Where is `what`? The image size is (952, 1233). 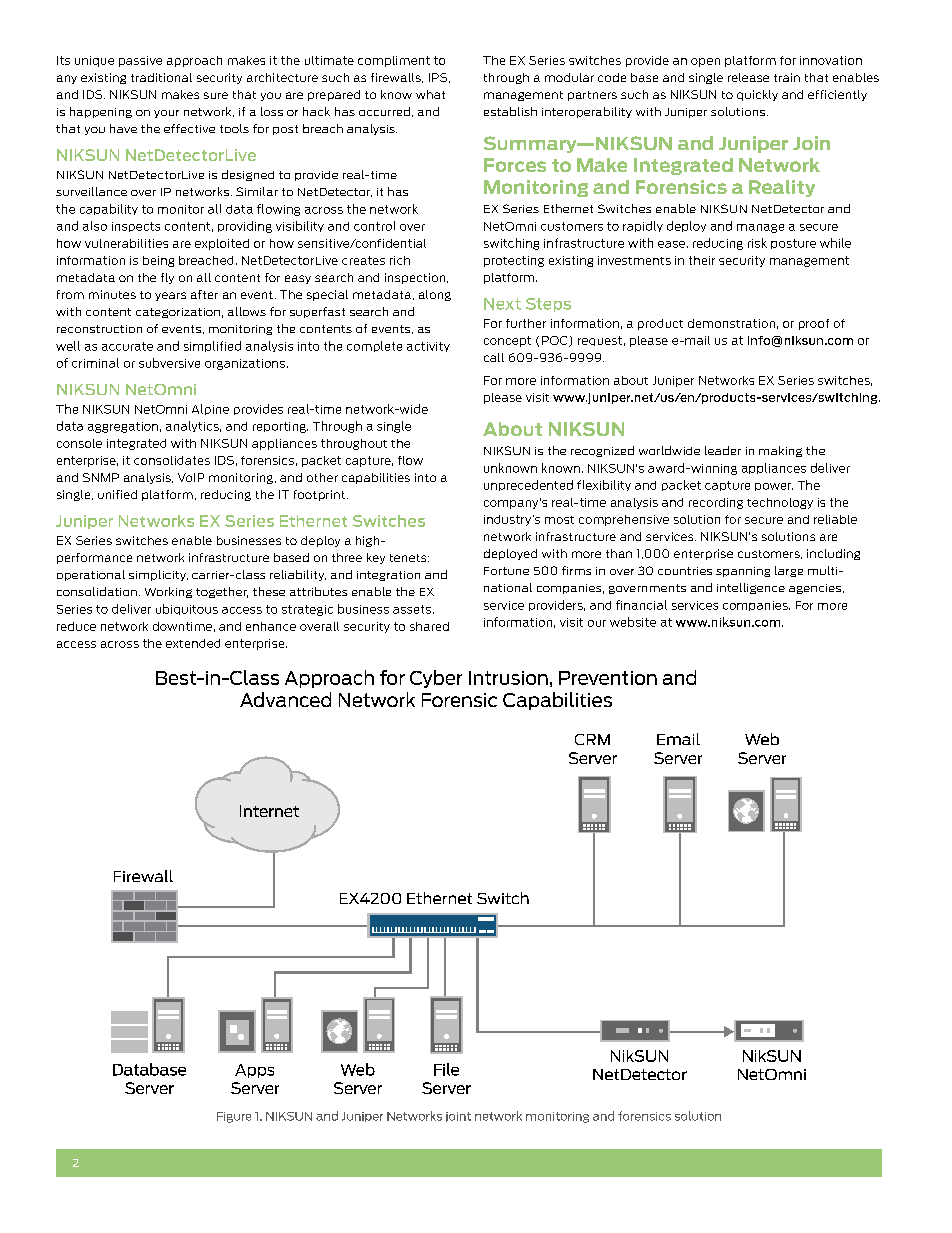 what is located at coordinates (430, 94).
